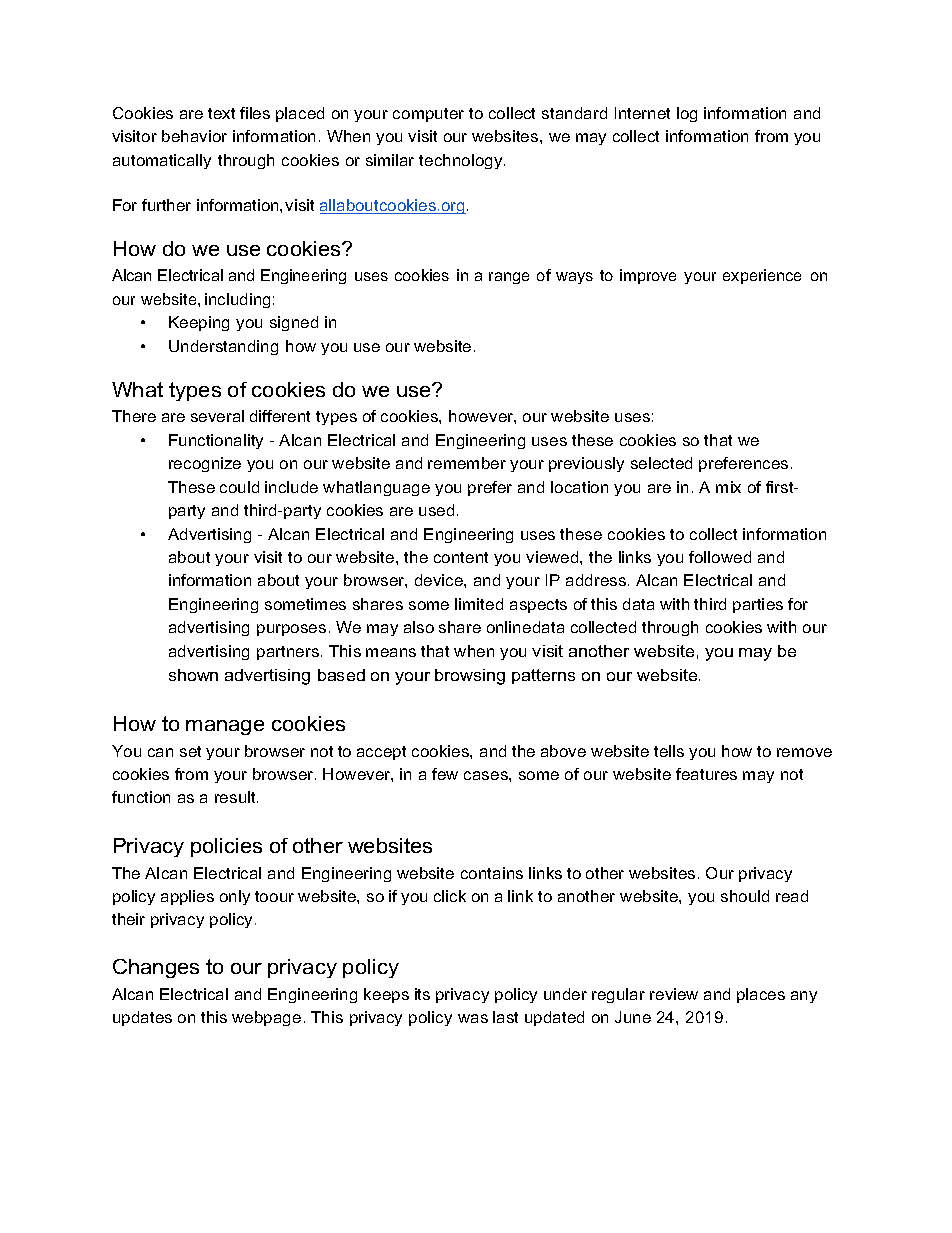 The image size is (952, 1233). Describe the element at coordinates (239, 487) in the page. I see `could` at that location.
